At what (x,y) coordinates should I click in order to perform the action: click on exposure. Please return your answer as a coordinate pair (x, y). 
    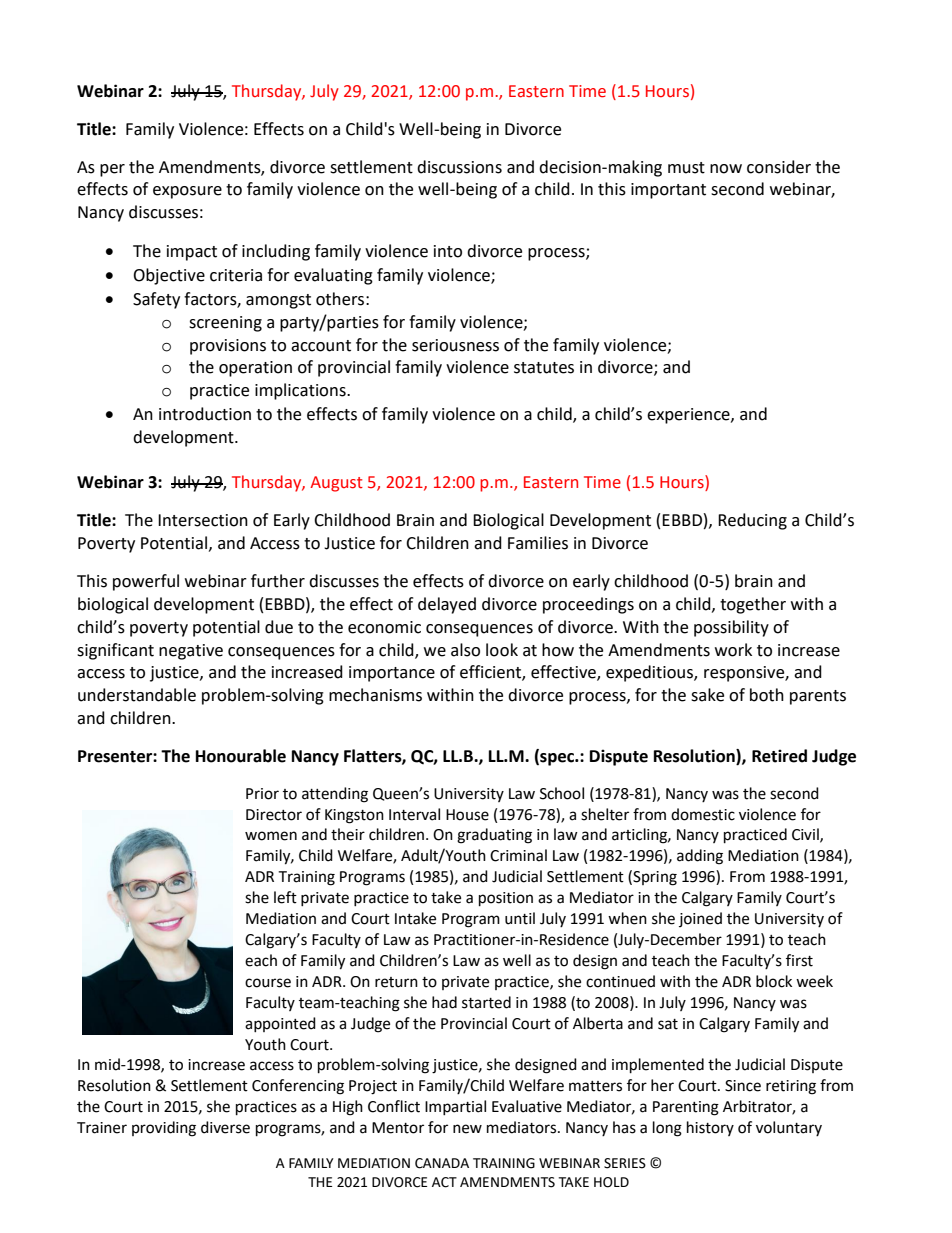
    Looking at the image, I should click on (187, 192).
